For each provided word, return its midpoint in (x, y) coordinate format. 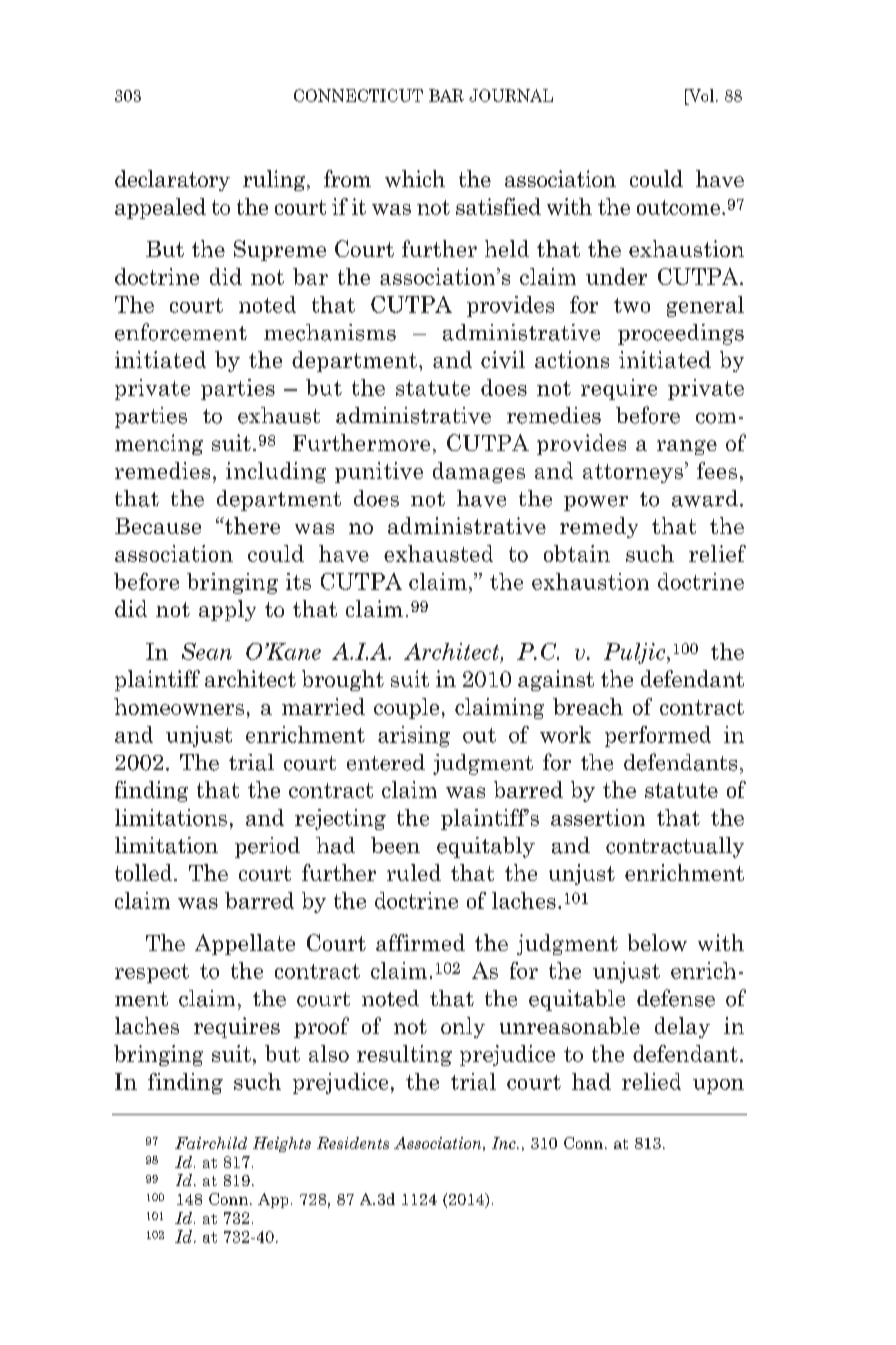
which (415, 178)
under (616, 276)
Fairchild (211, 1143)
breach (588, 706)
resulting (404, 1055)
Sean (207, 651)
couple (406, 708)
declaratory (172, 180)
